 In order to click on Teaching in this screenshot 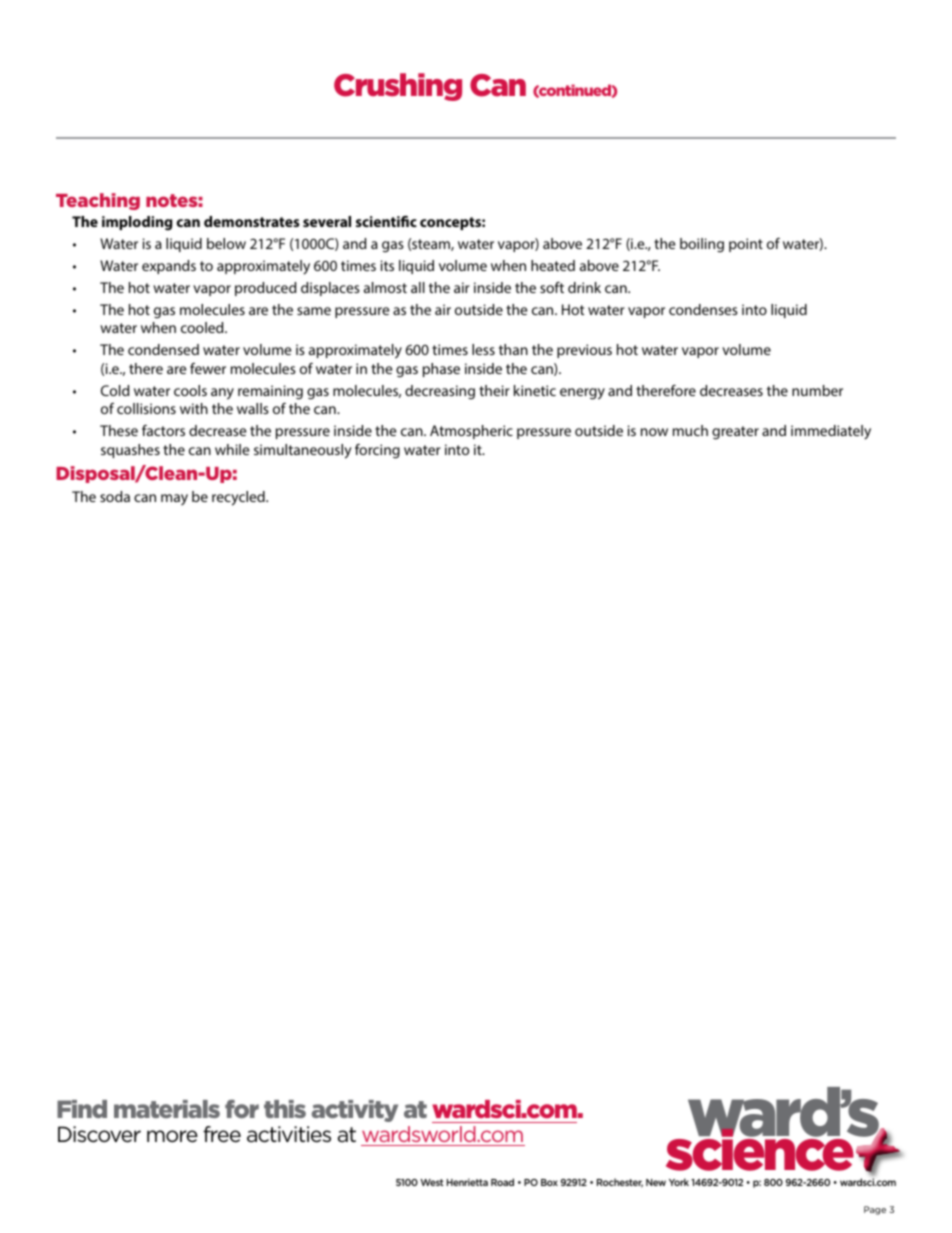, I will do `click(98, 201)`.
